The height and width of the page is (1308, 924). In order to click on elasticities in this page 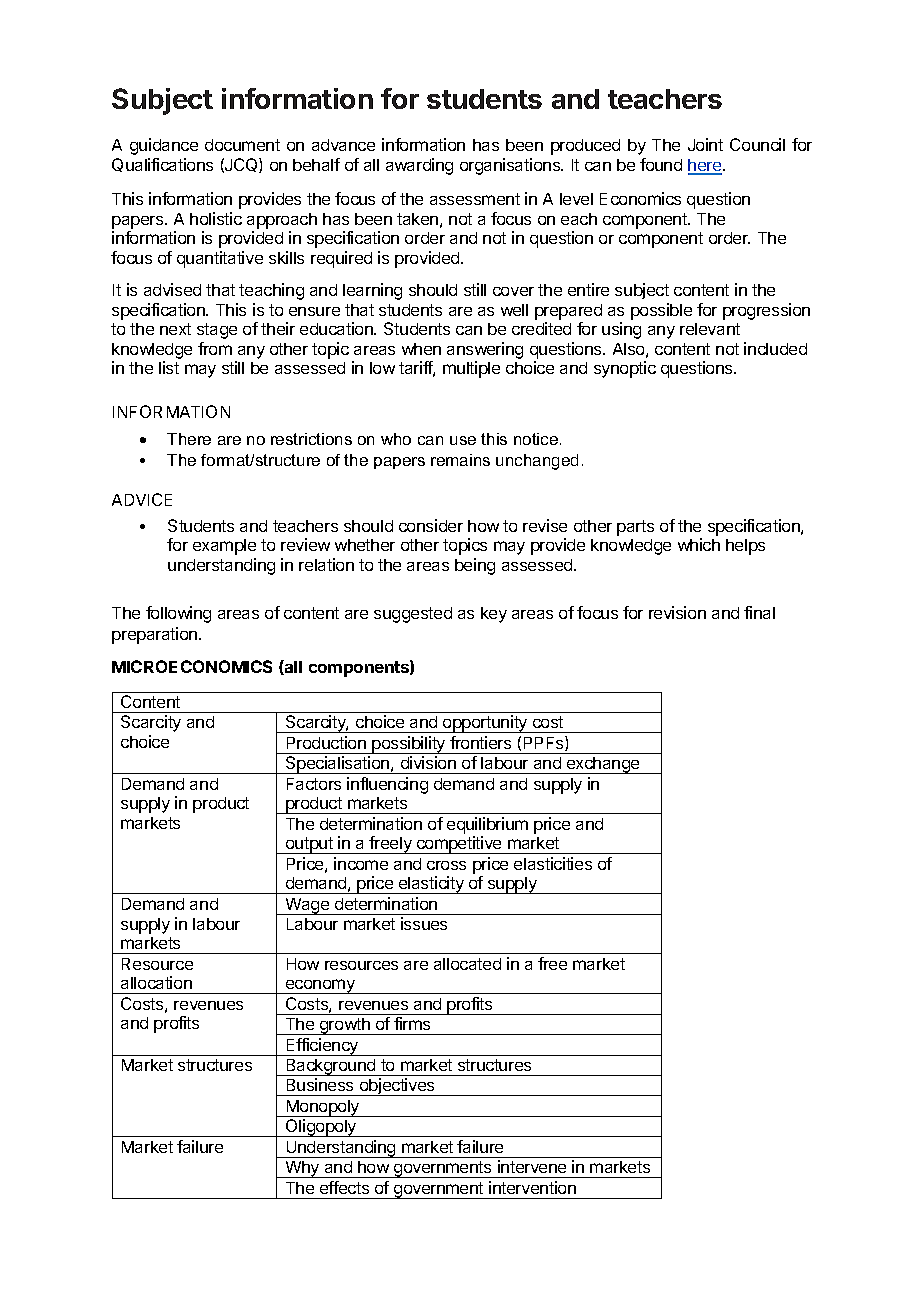, I will do `click(553, 863)`.
